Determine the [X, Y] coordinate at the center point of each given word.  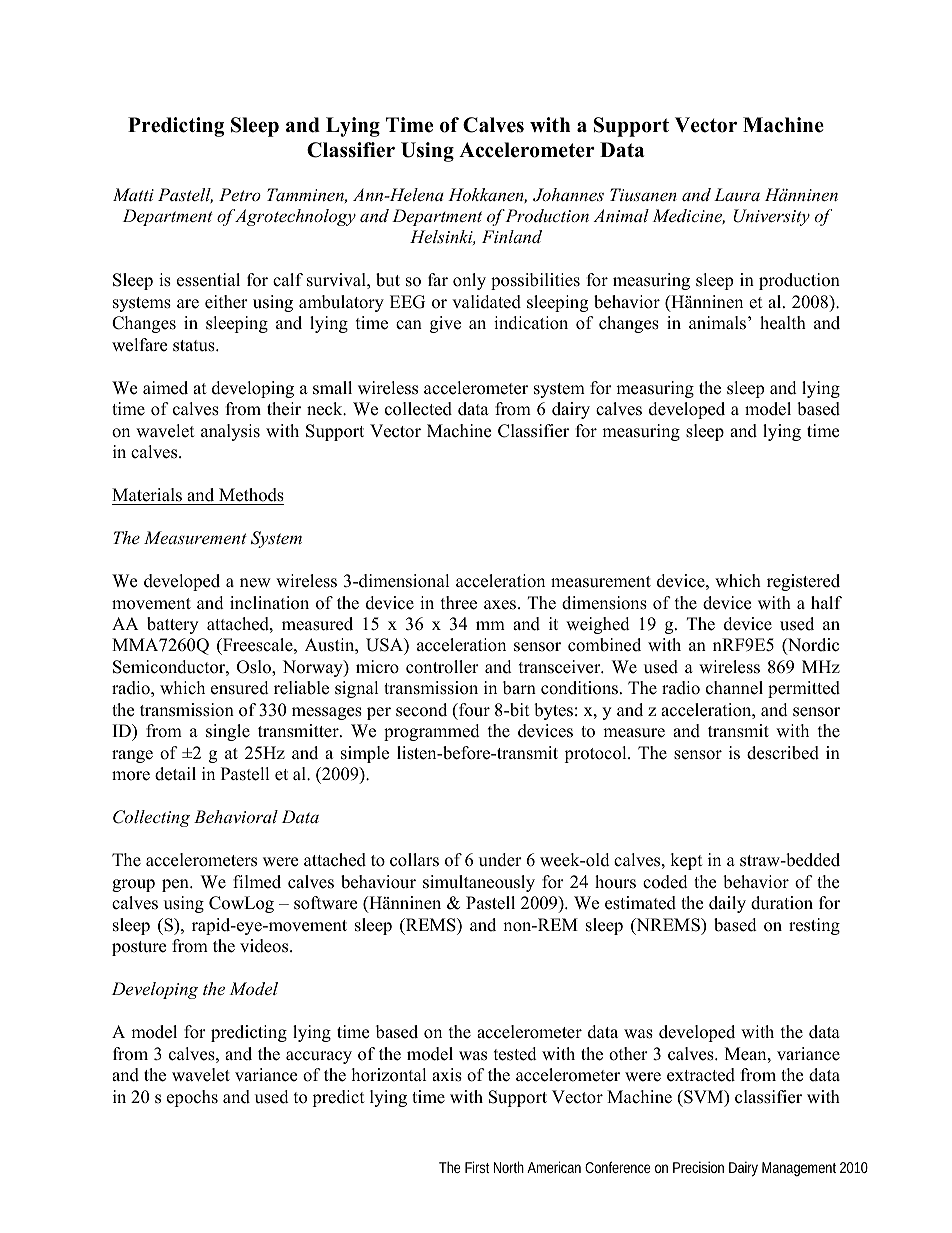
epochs [192, 1098]
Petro [240, 194]
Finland [512, 236]
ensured [240, 688]
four [473, 710]
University [771, 217]
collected [418, 409]
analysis [230, 432]
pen [176, 885]
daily [727, 904]
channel [734, 688]
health [783, 323]
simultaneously [479, 883]
